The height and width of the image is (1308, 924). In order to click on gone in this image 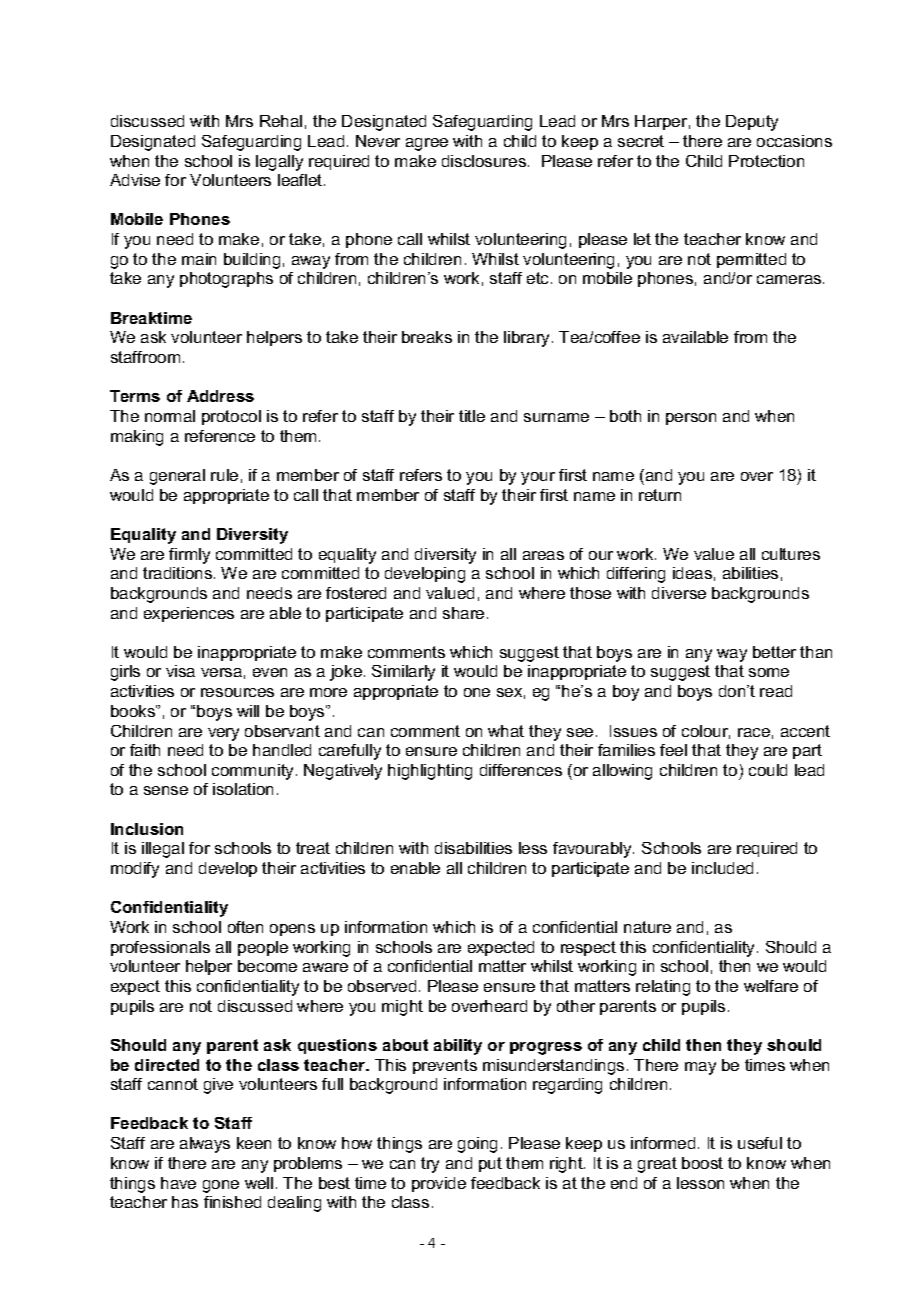, I will do `click(221, 1186)`.
